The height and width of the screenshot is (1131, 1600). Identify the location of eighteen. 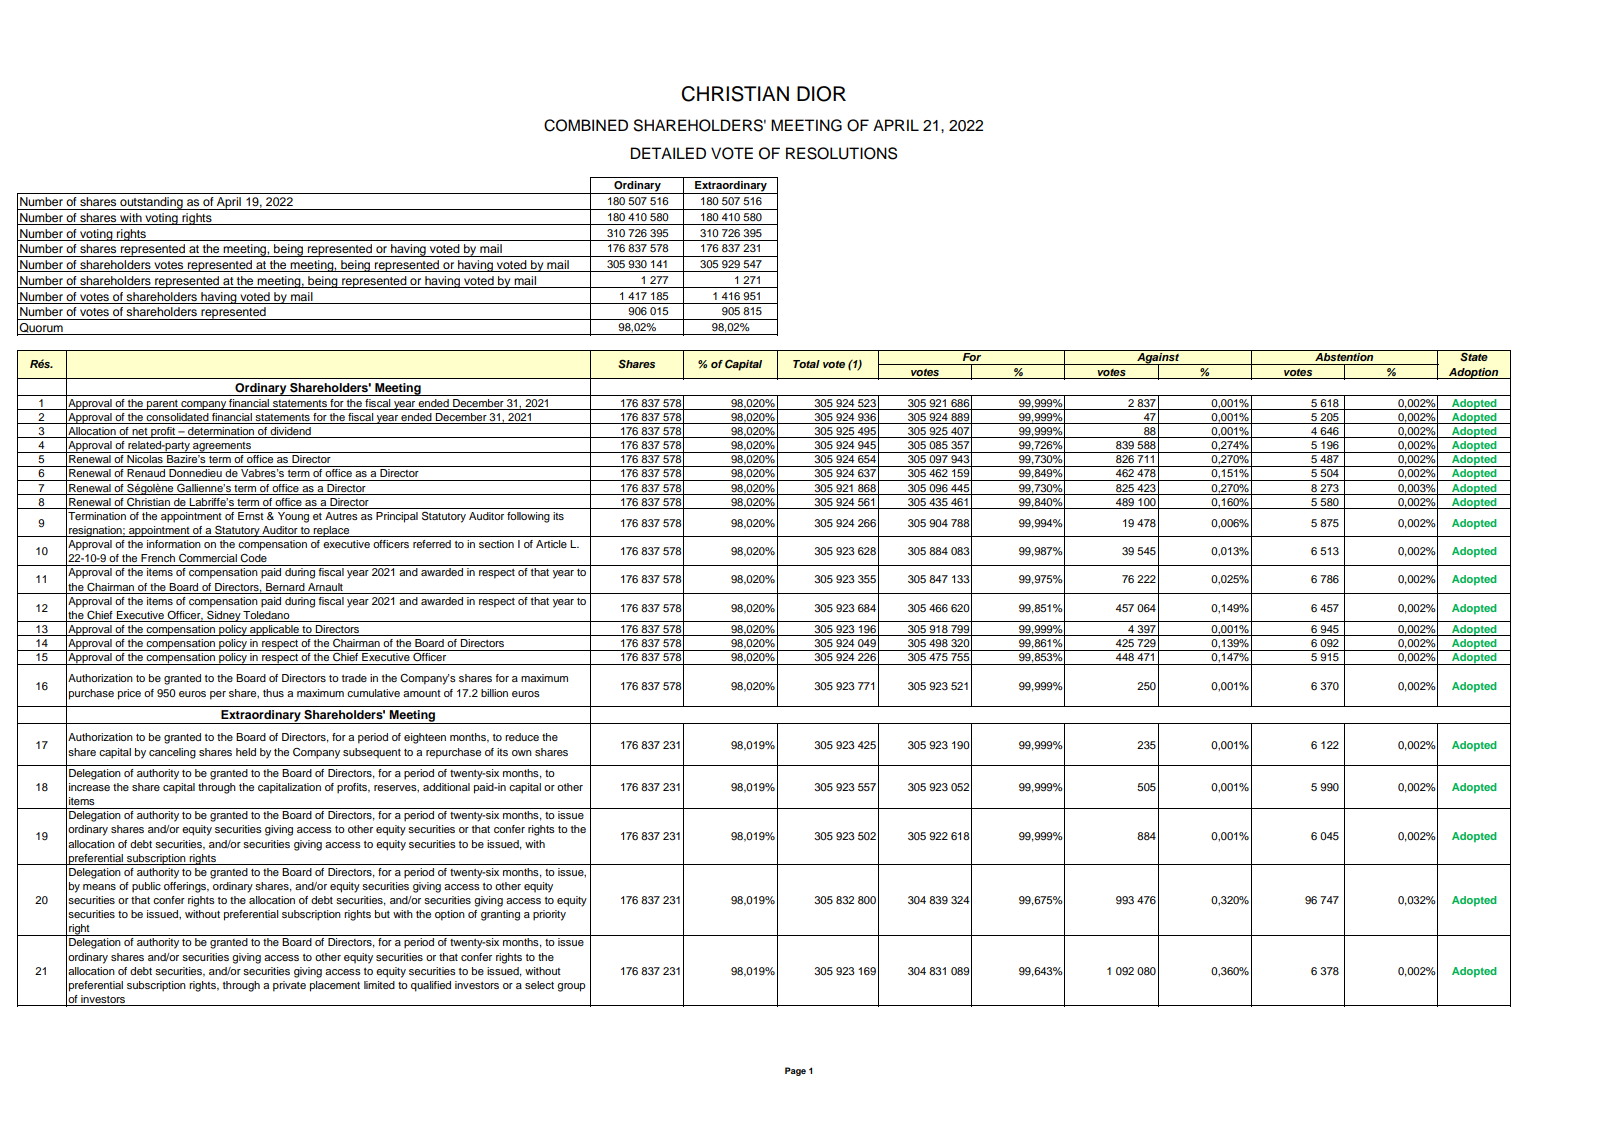
(425, 738).
